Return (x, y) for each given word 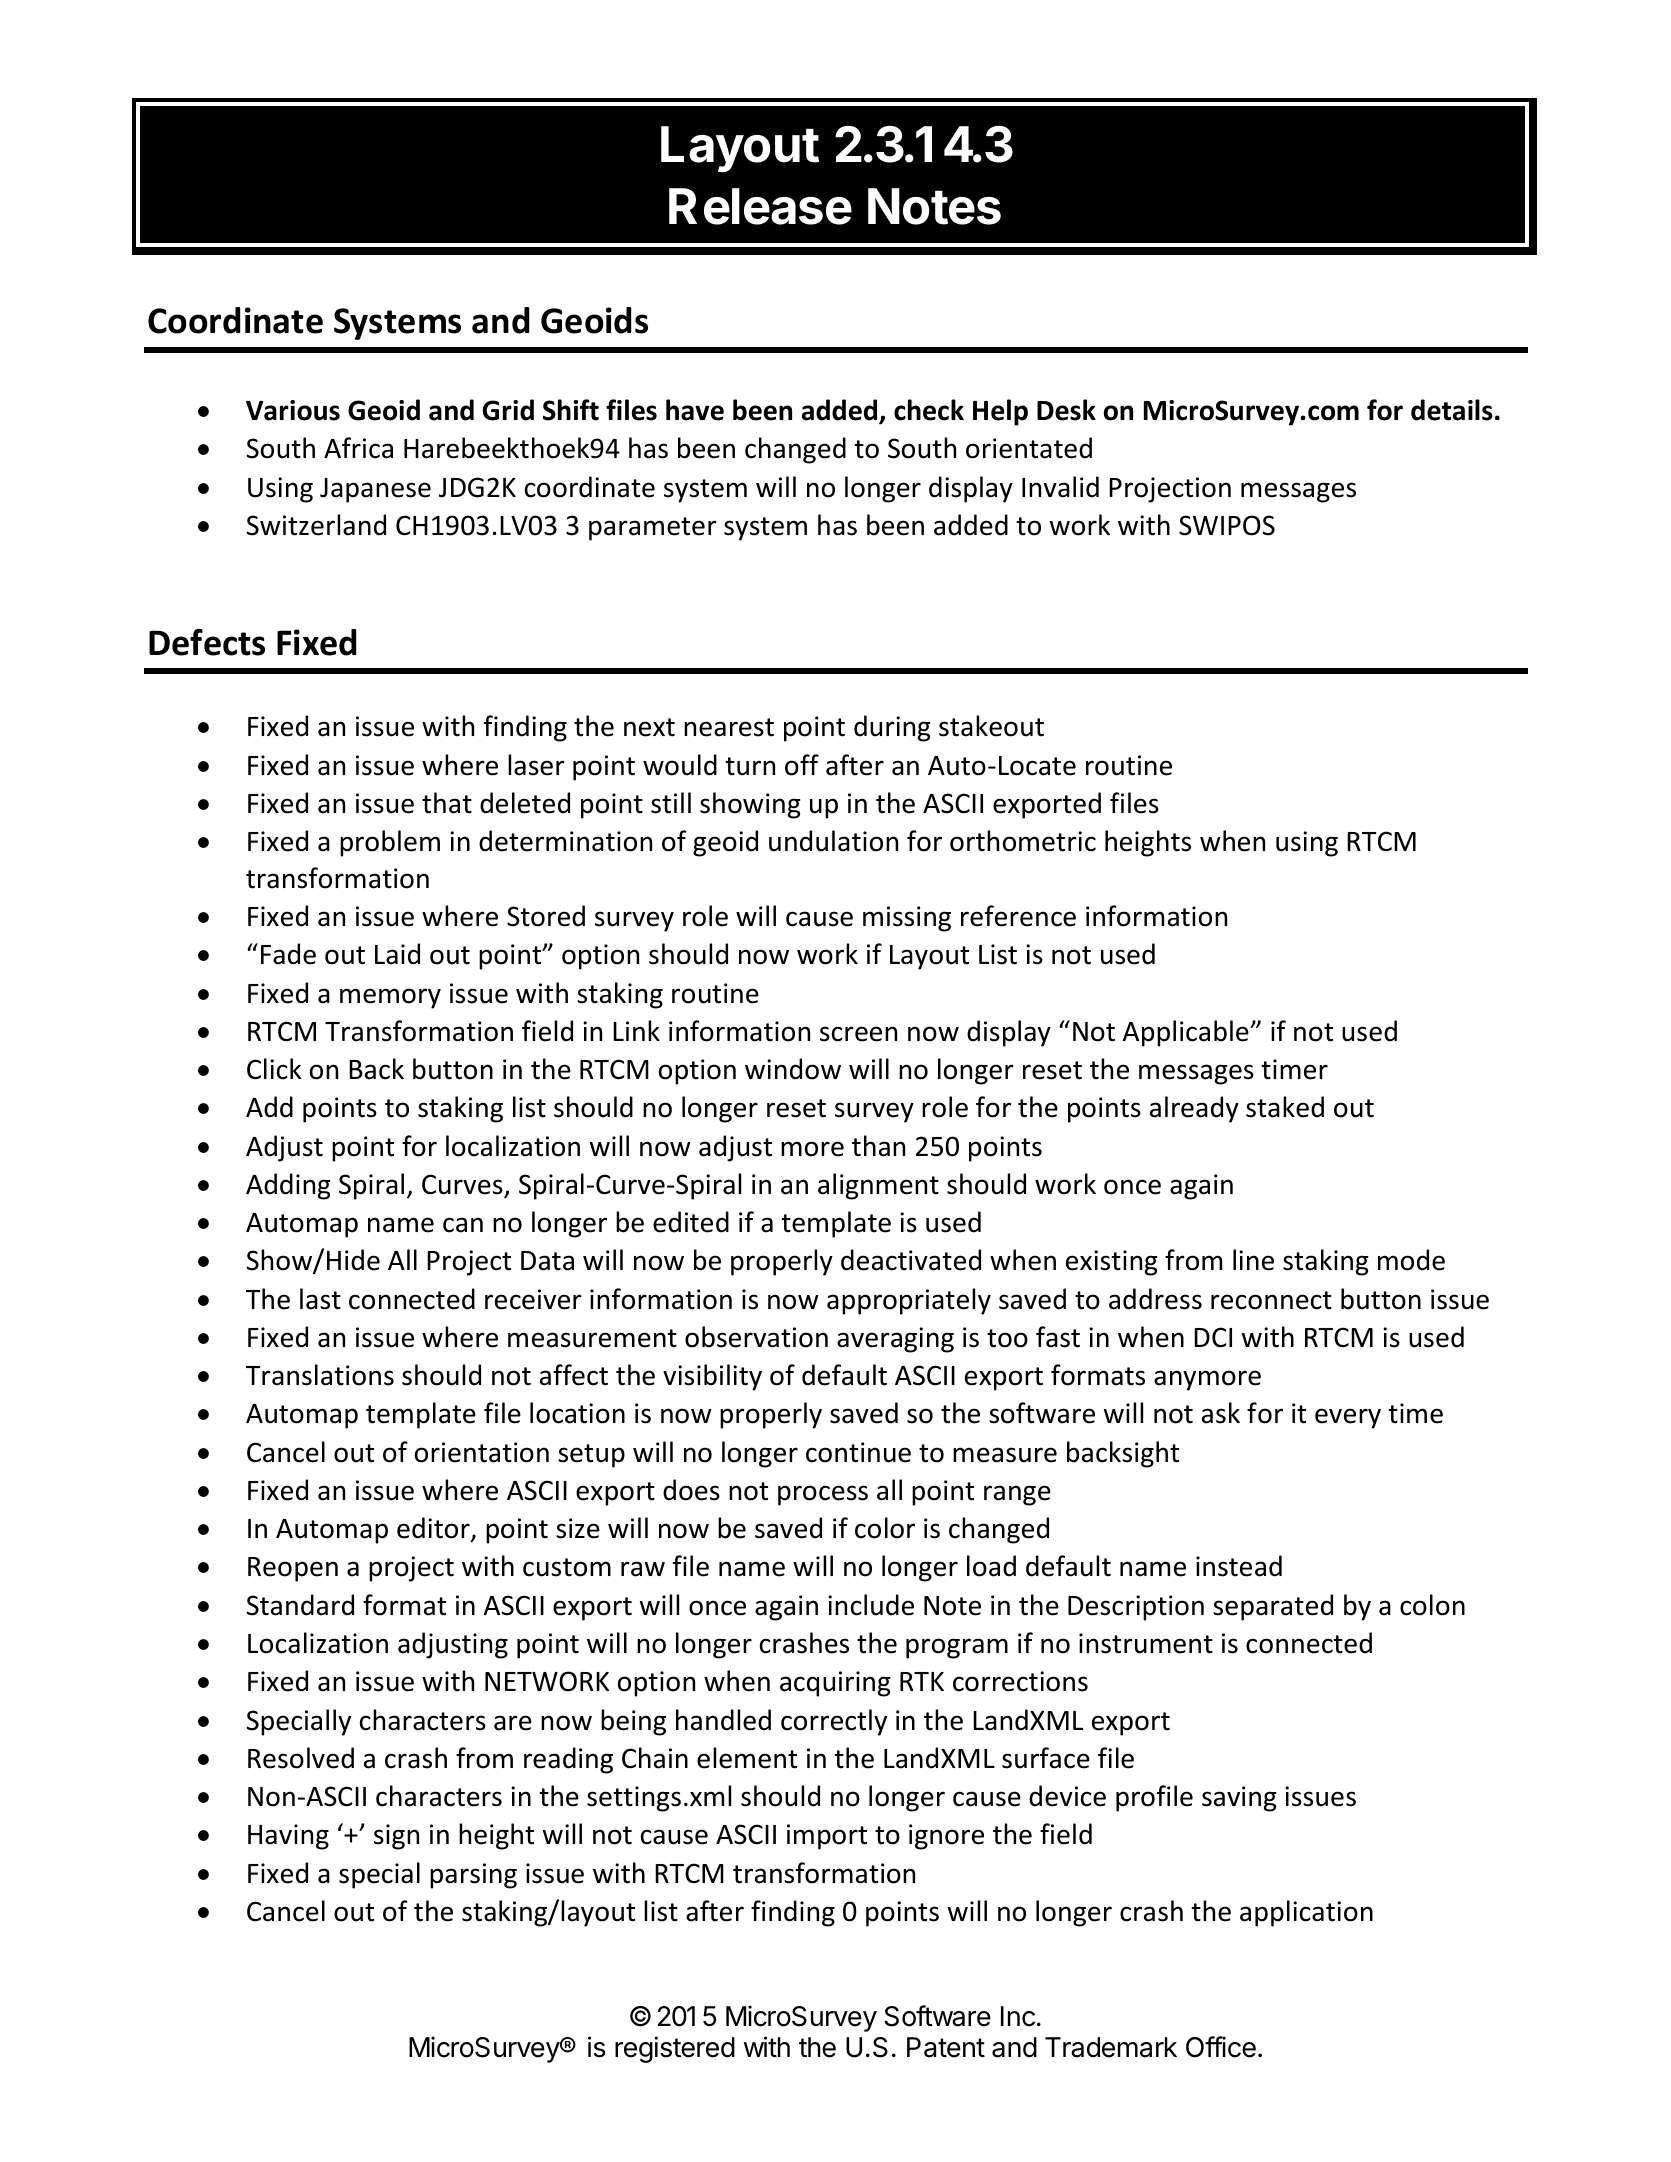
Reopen (293, 1569)
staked (1285, 1107)
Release (760, 206)
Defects (207, 642)
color (885, 1528)
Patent (946, 2047)
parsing (473, 1876)
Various (293, 410)
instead (1239, 1566)
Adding (288, 1186)
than (878, 1146)
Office (1221, 2047)
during (892, 728)
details (1452, 410)
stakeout (991, 726)
